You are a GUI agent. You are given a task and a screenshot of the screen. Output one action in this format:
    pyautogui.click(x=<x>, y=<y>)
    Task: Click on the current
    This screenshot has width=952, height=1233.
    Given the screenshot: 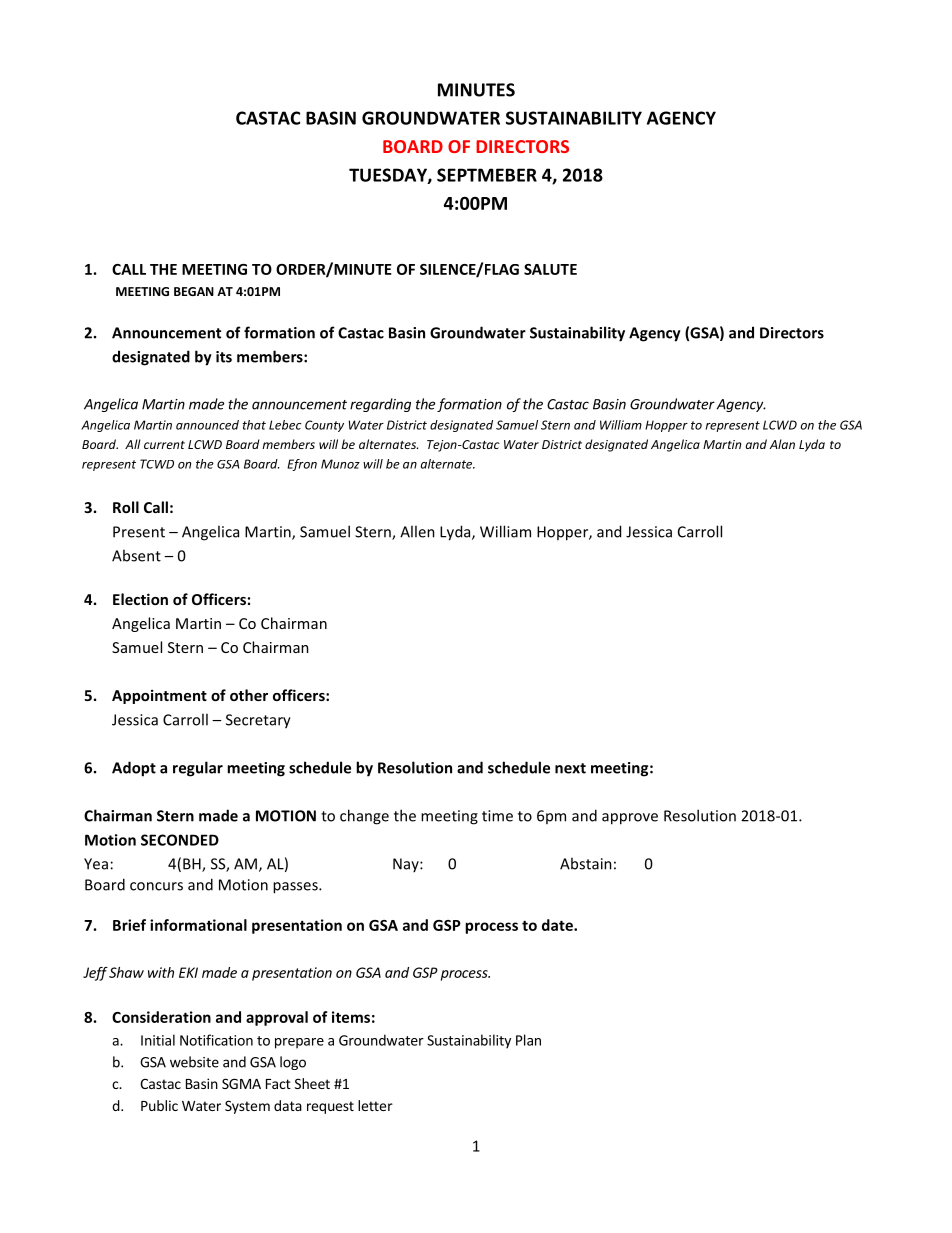 What is the action you would take?
    pyautogui.click(x=164, y=445)
